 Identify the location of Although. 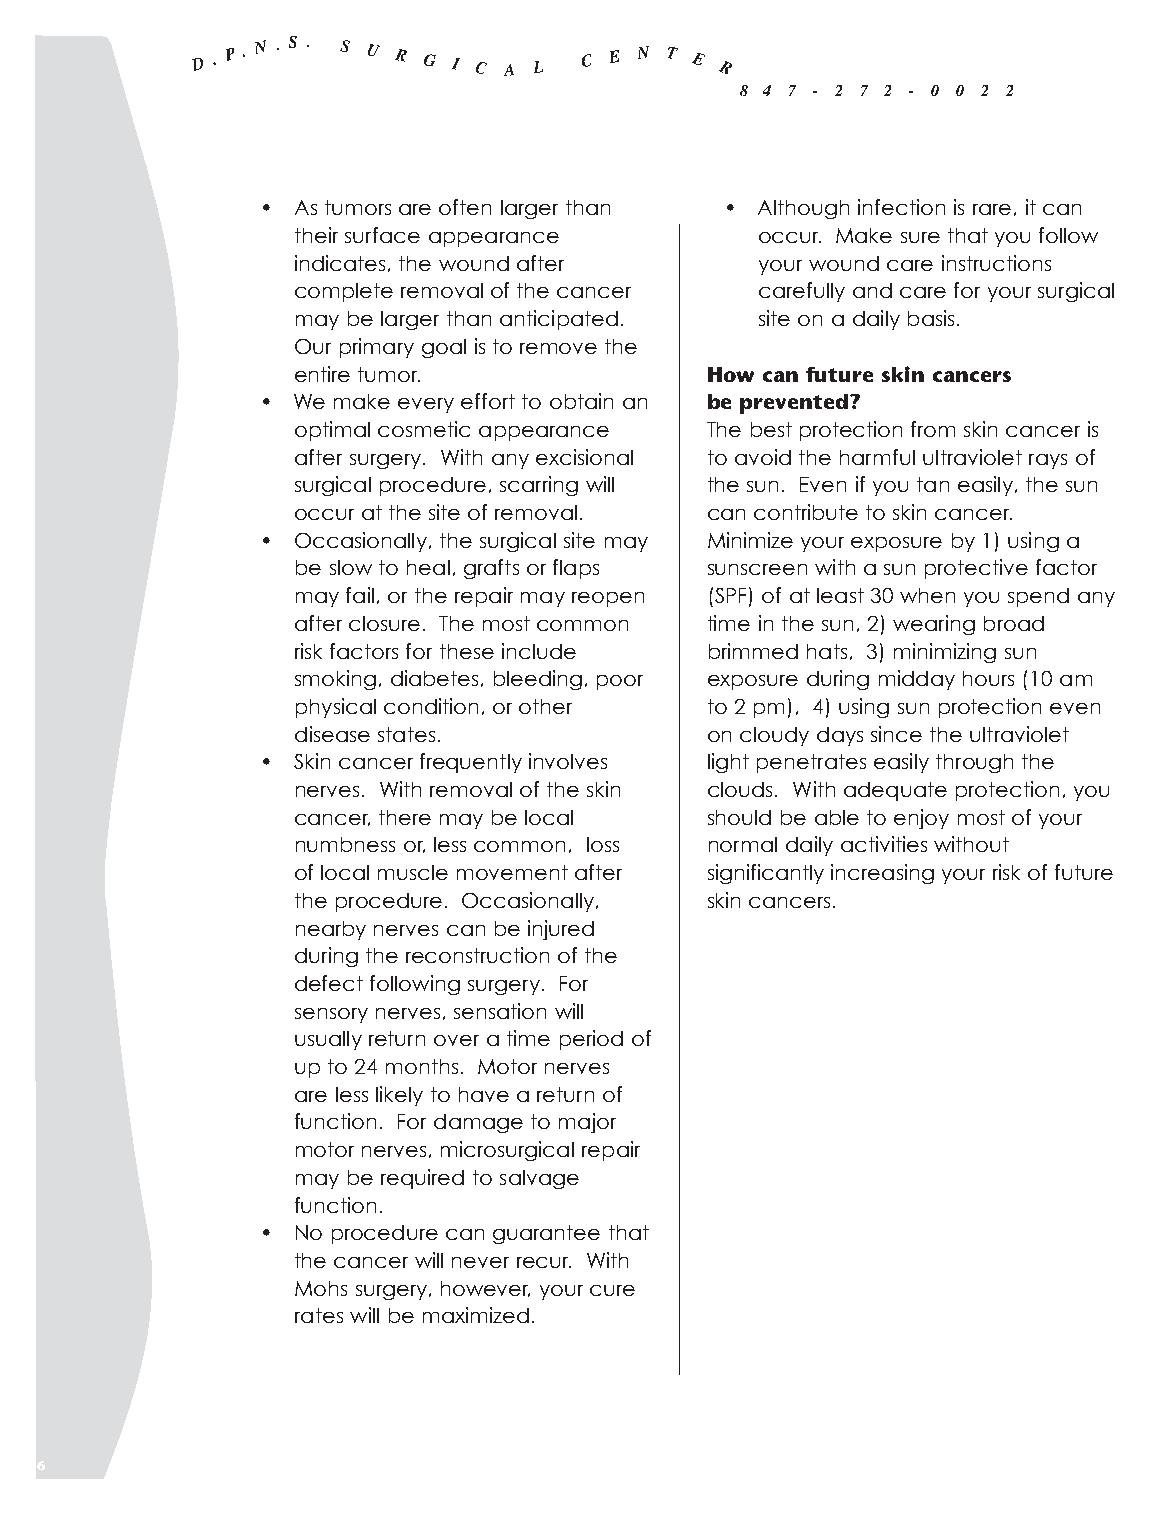
(803, 209).
